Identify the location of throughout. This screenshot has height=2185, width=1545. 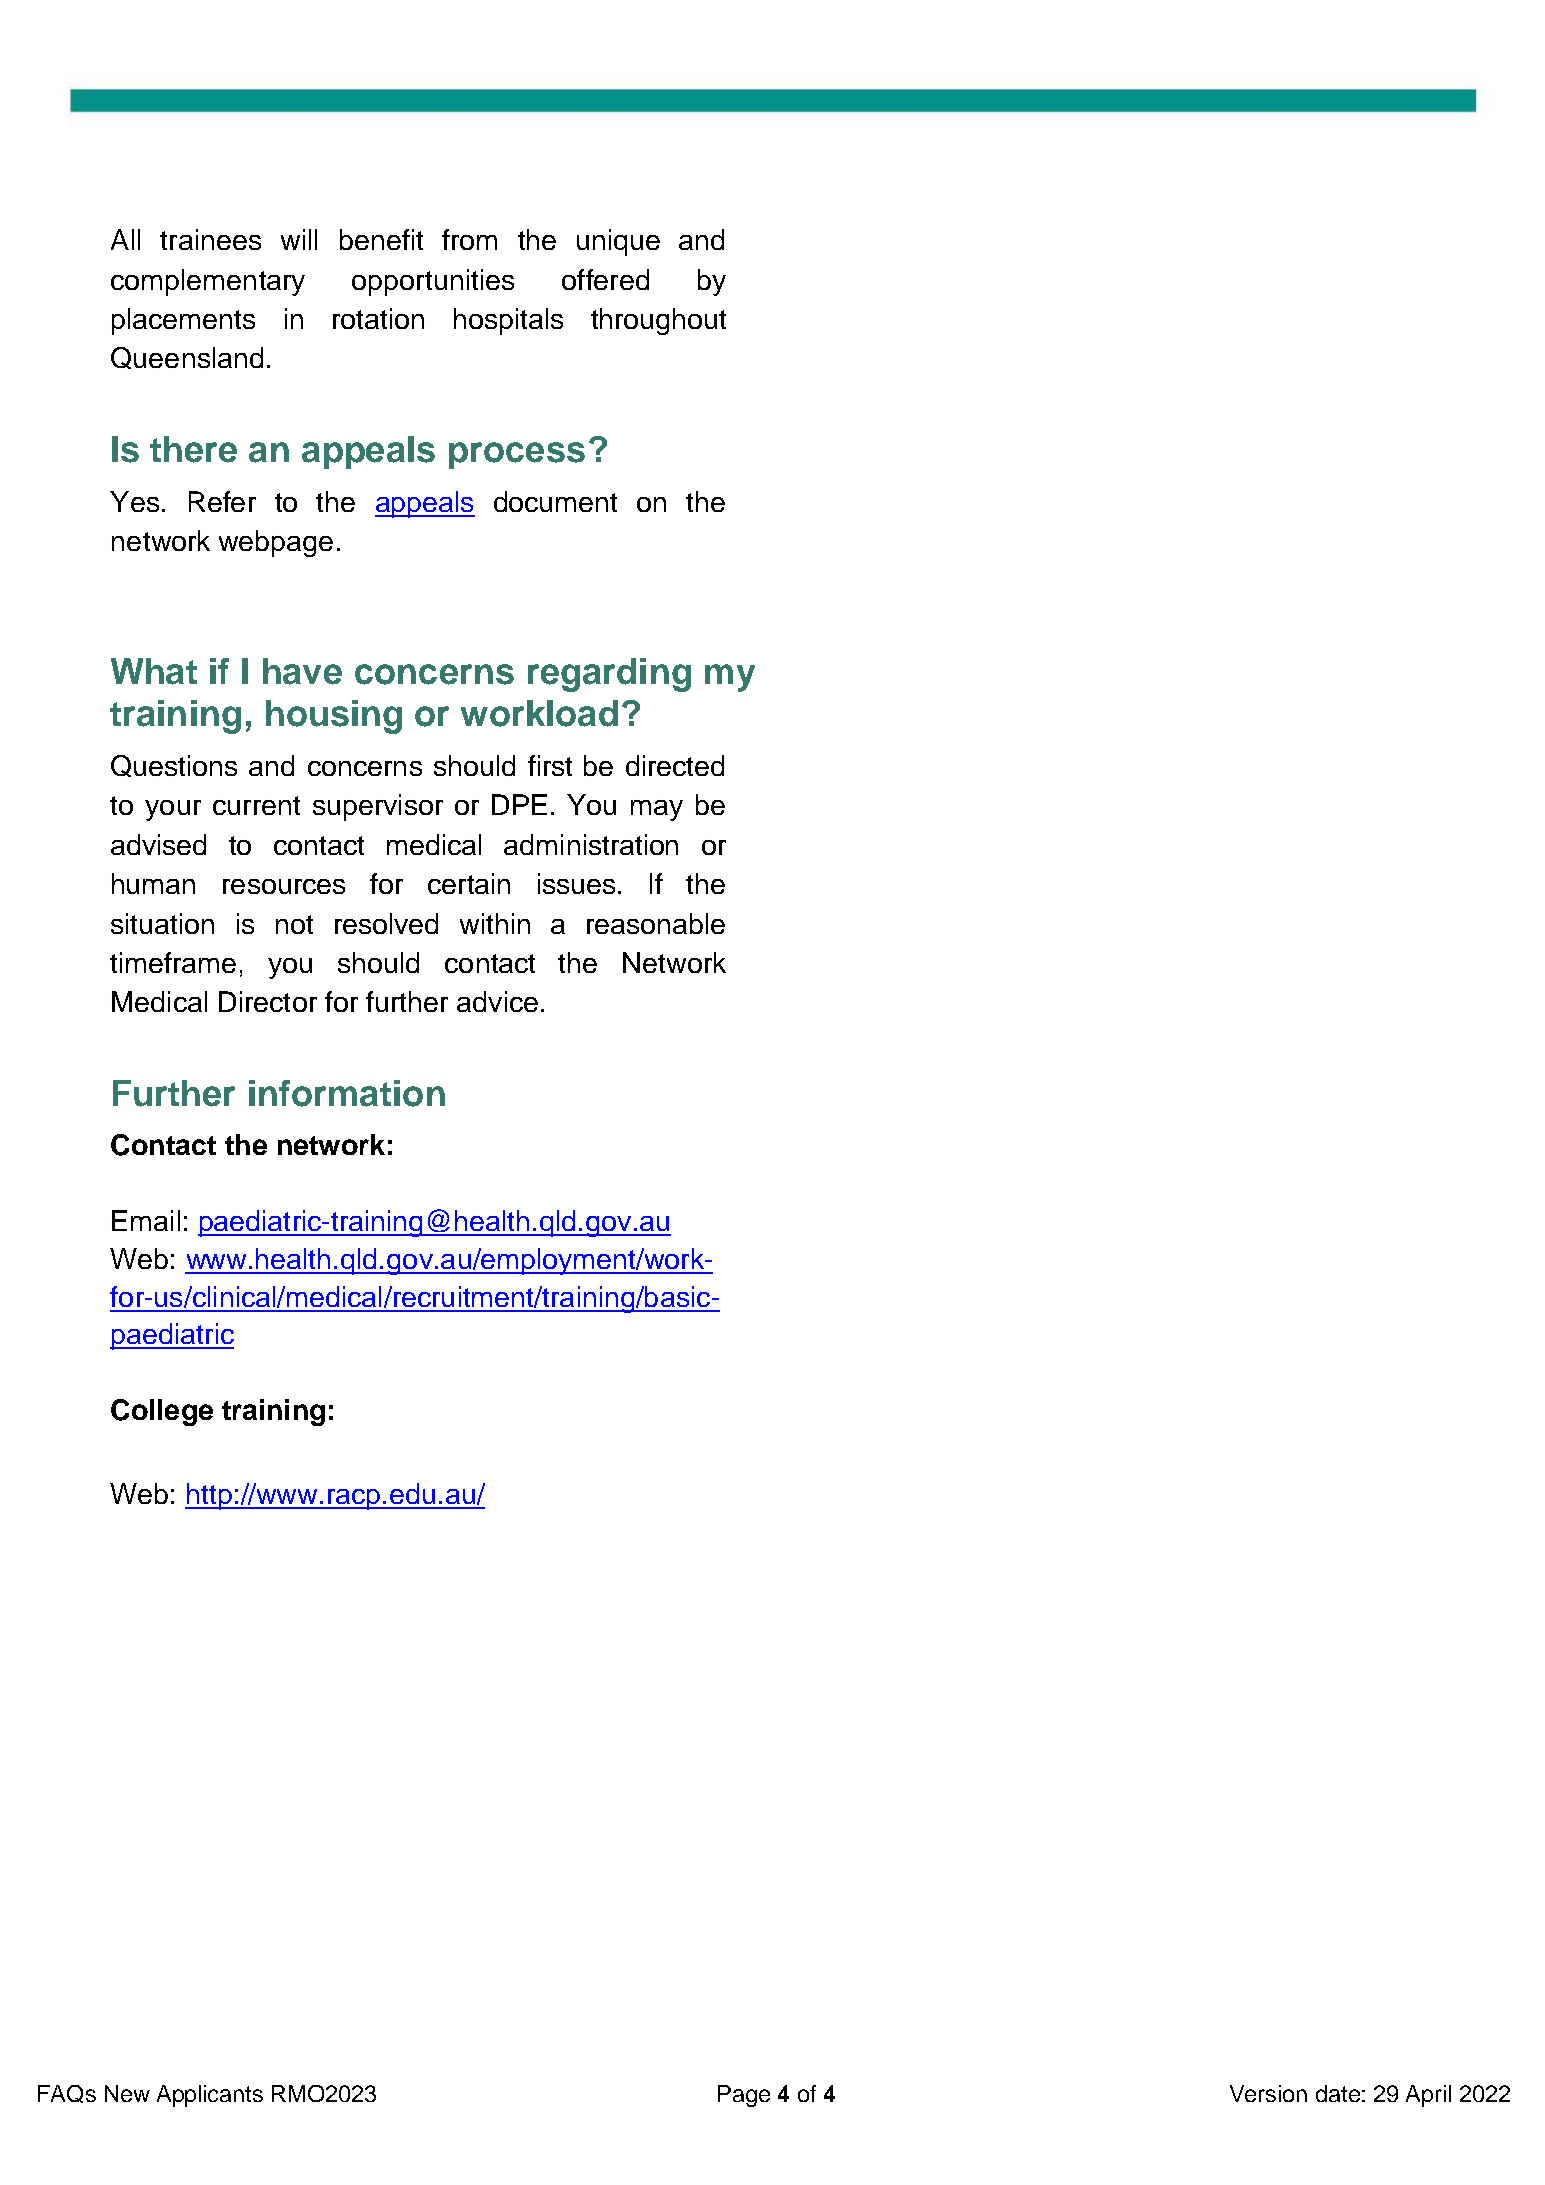
(658, 321).
